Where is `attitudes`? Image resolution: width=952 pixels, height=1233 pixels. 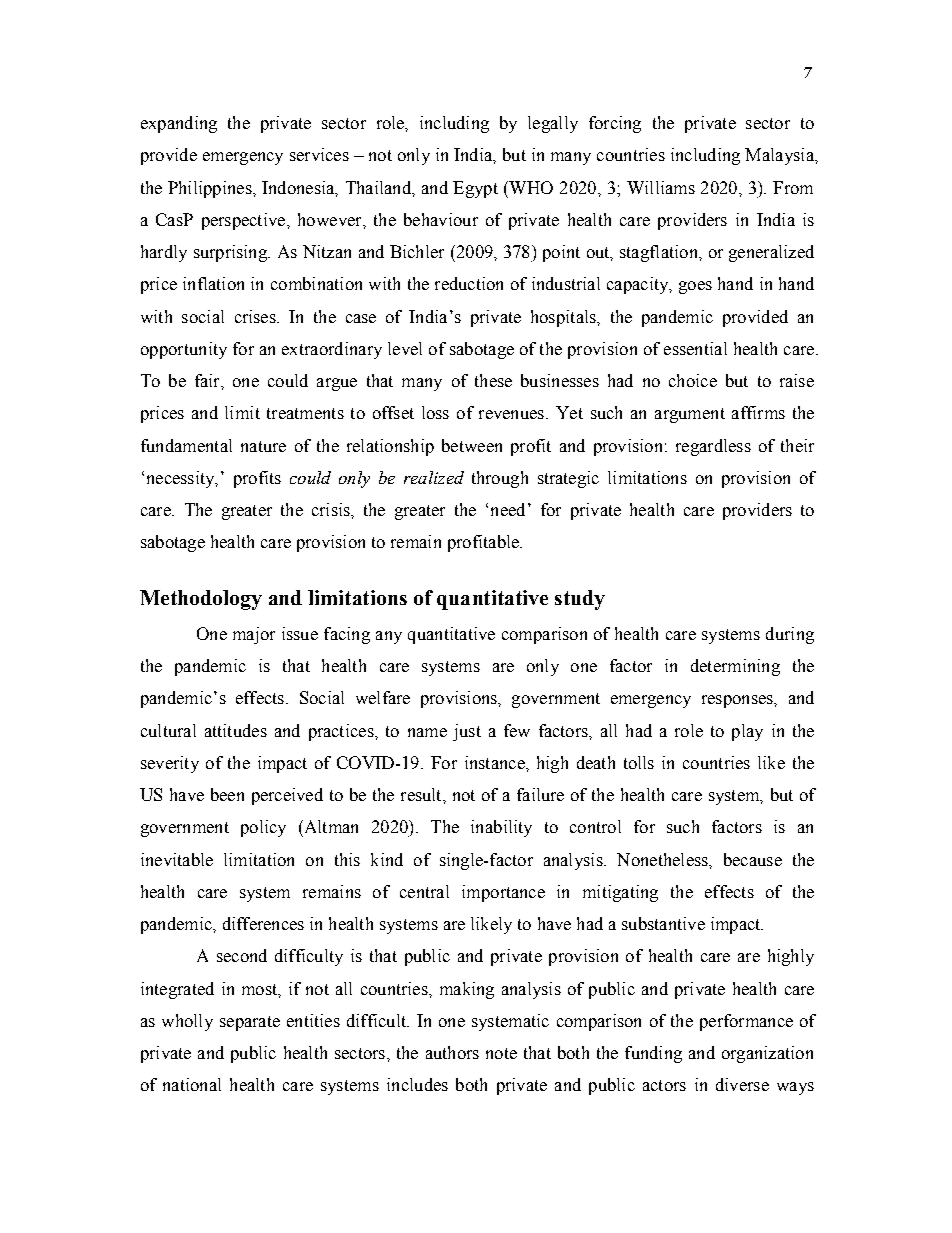
attitudes is located at coordinates (236, 730).
